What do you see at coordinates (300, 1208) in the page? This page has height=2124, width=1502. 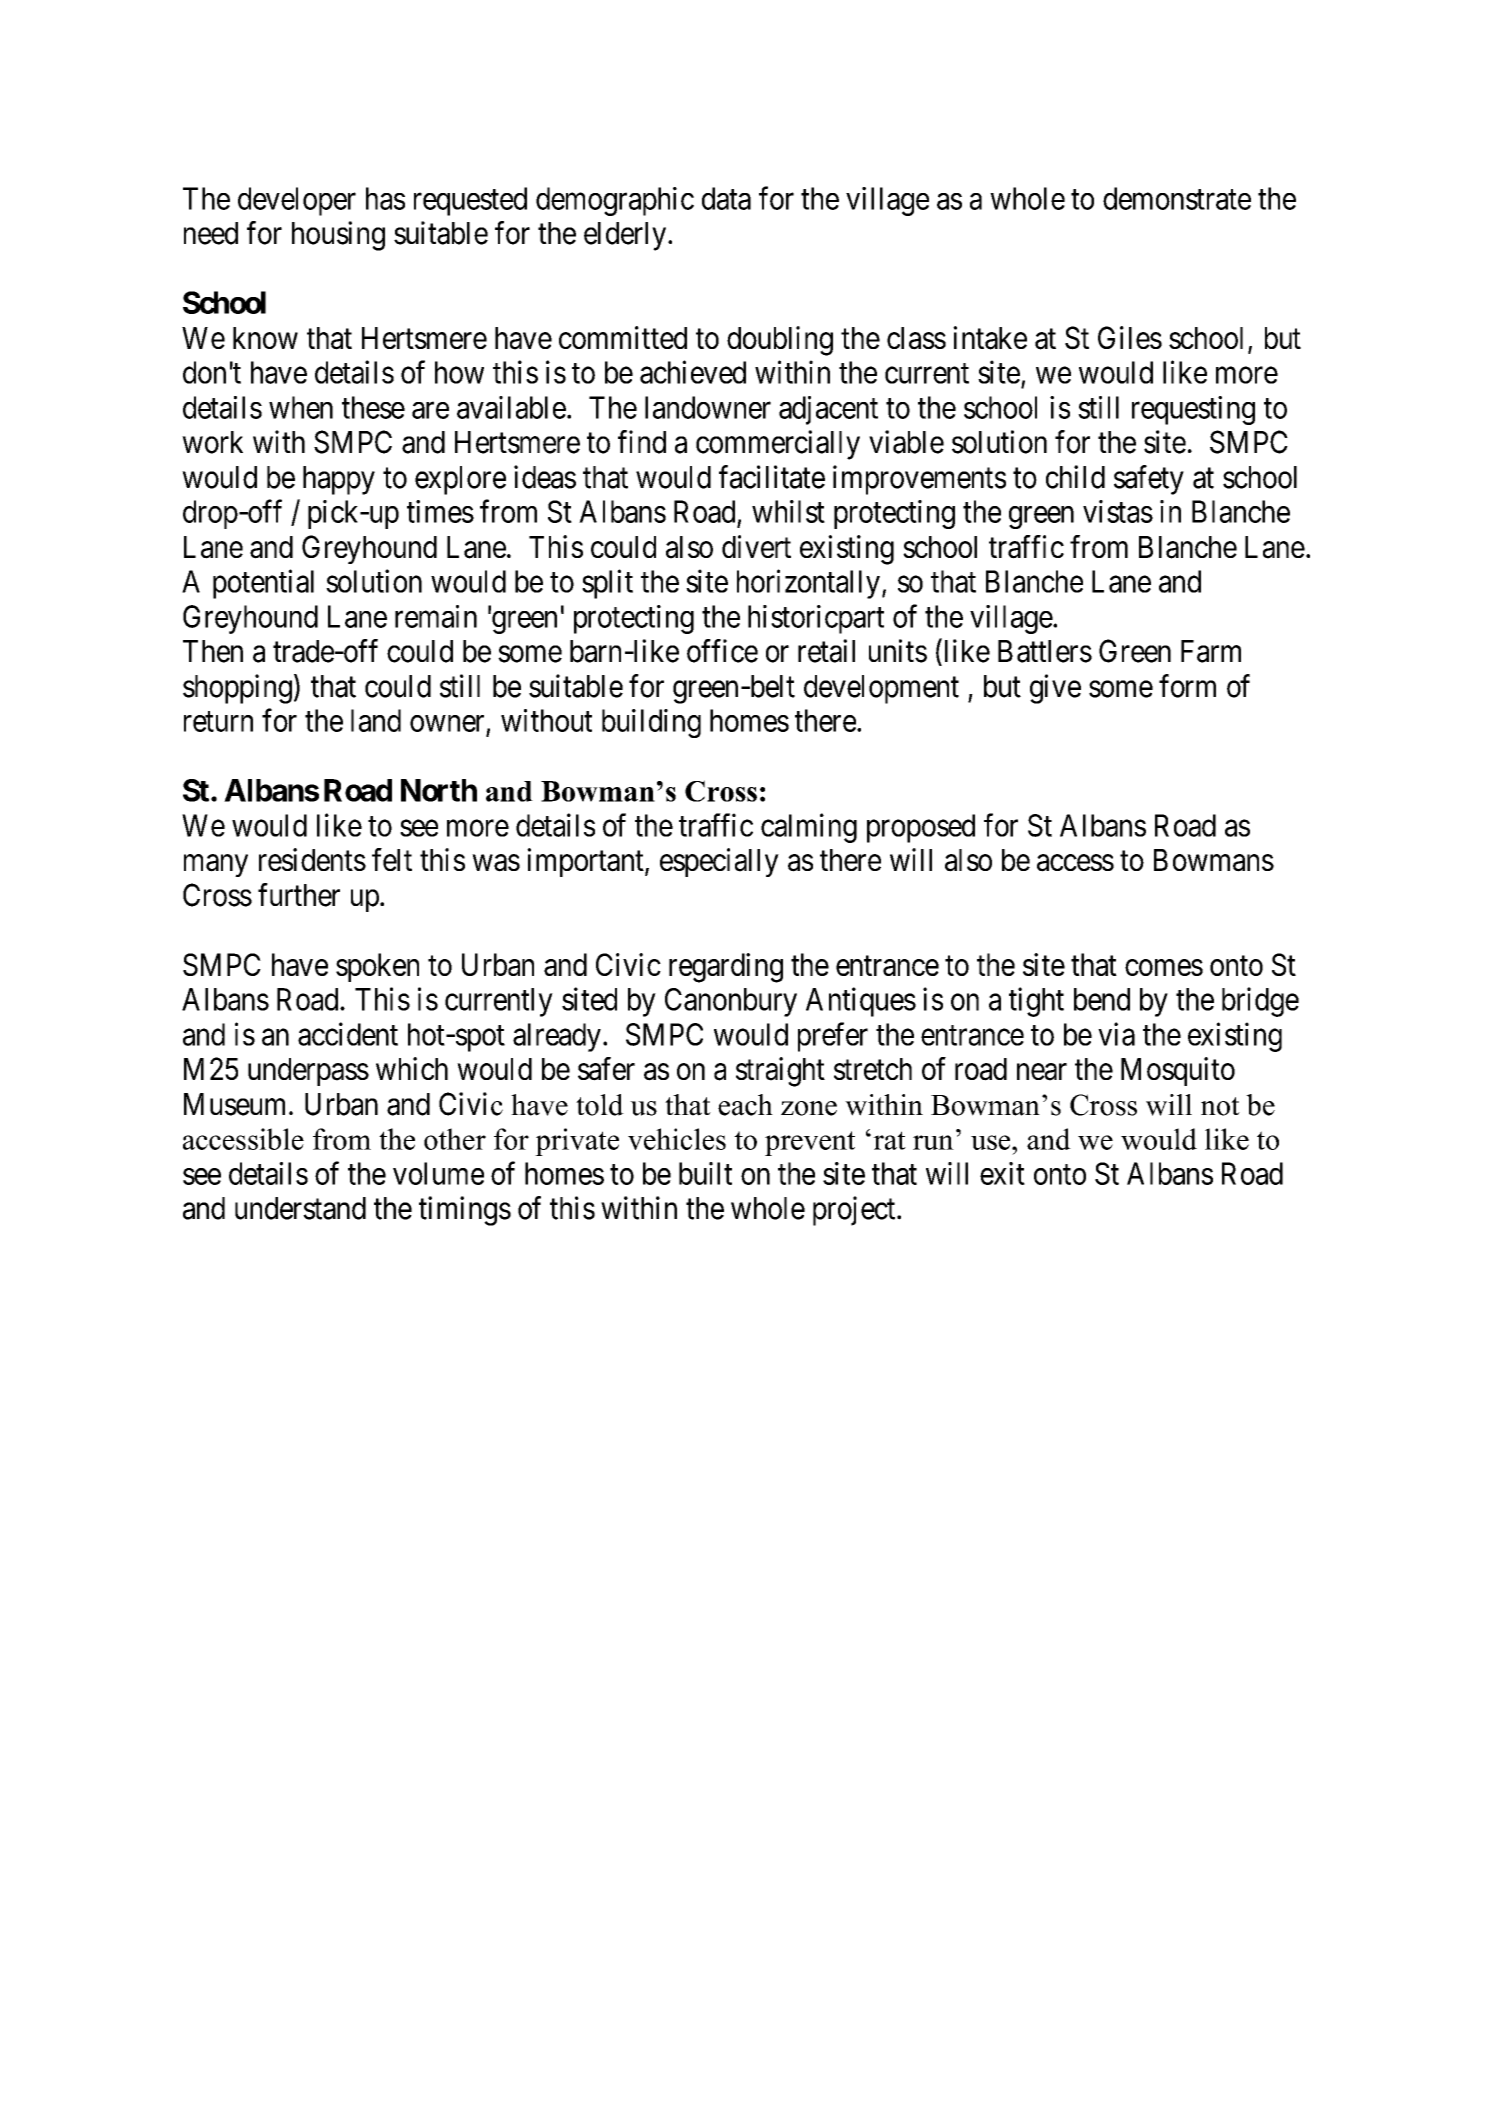 I see `understand` at bounding box center [300, 1208].
